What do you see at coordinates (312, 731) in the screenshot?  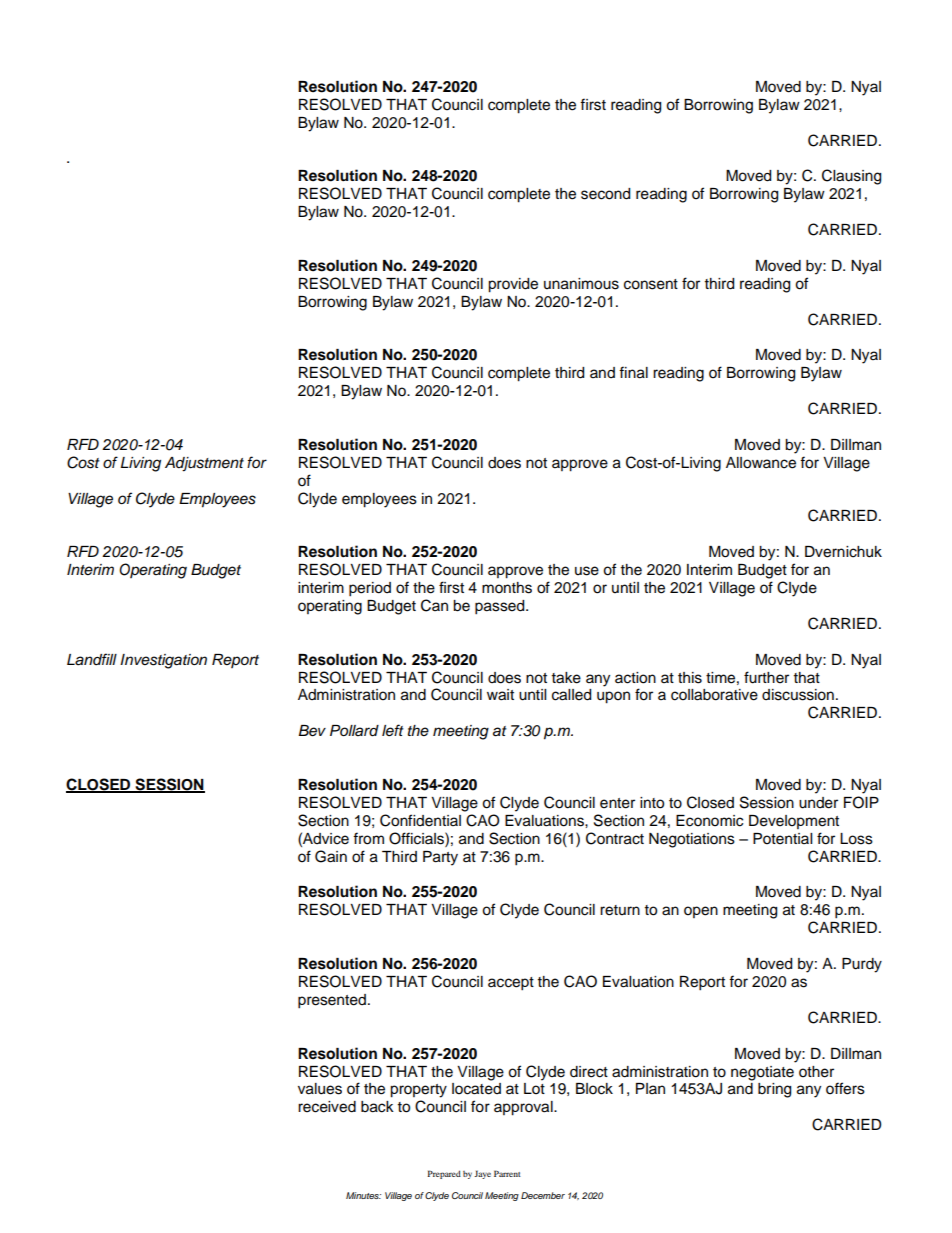 I see `Bev` at bounding box center [312, 731].
